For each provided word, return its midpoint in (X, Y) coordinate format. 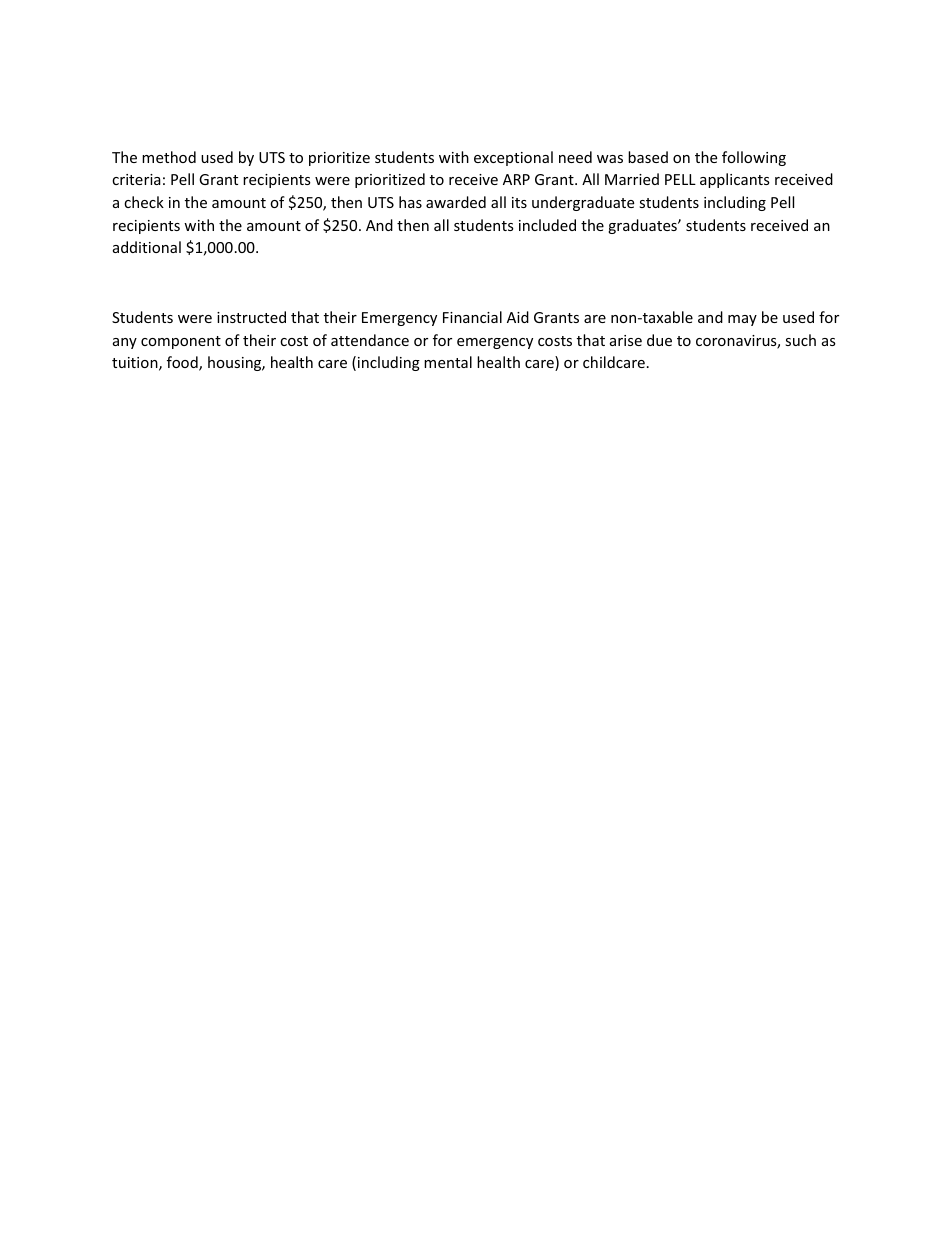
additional (147, 247)
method (169, 157)
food (183, 363)
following (754, 158)
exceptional (513, 158)
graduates (643, 226)
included (547, 225)
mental (448, 362)
